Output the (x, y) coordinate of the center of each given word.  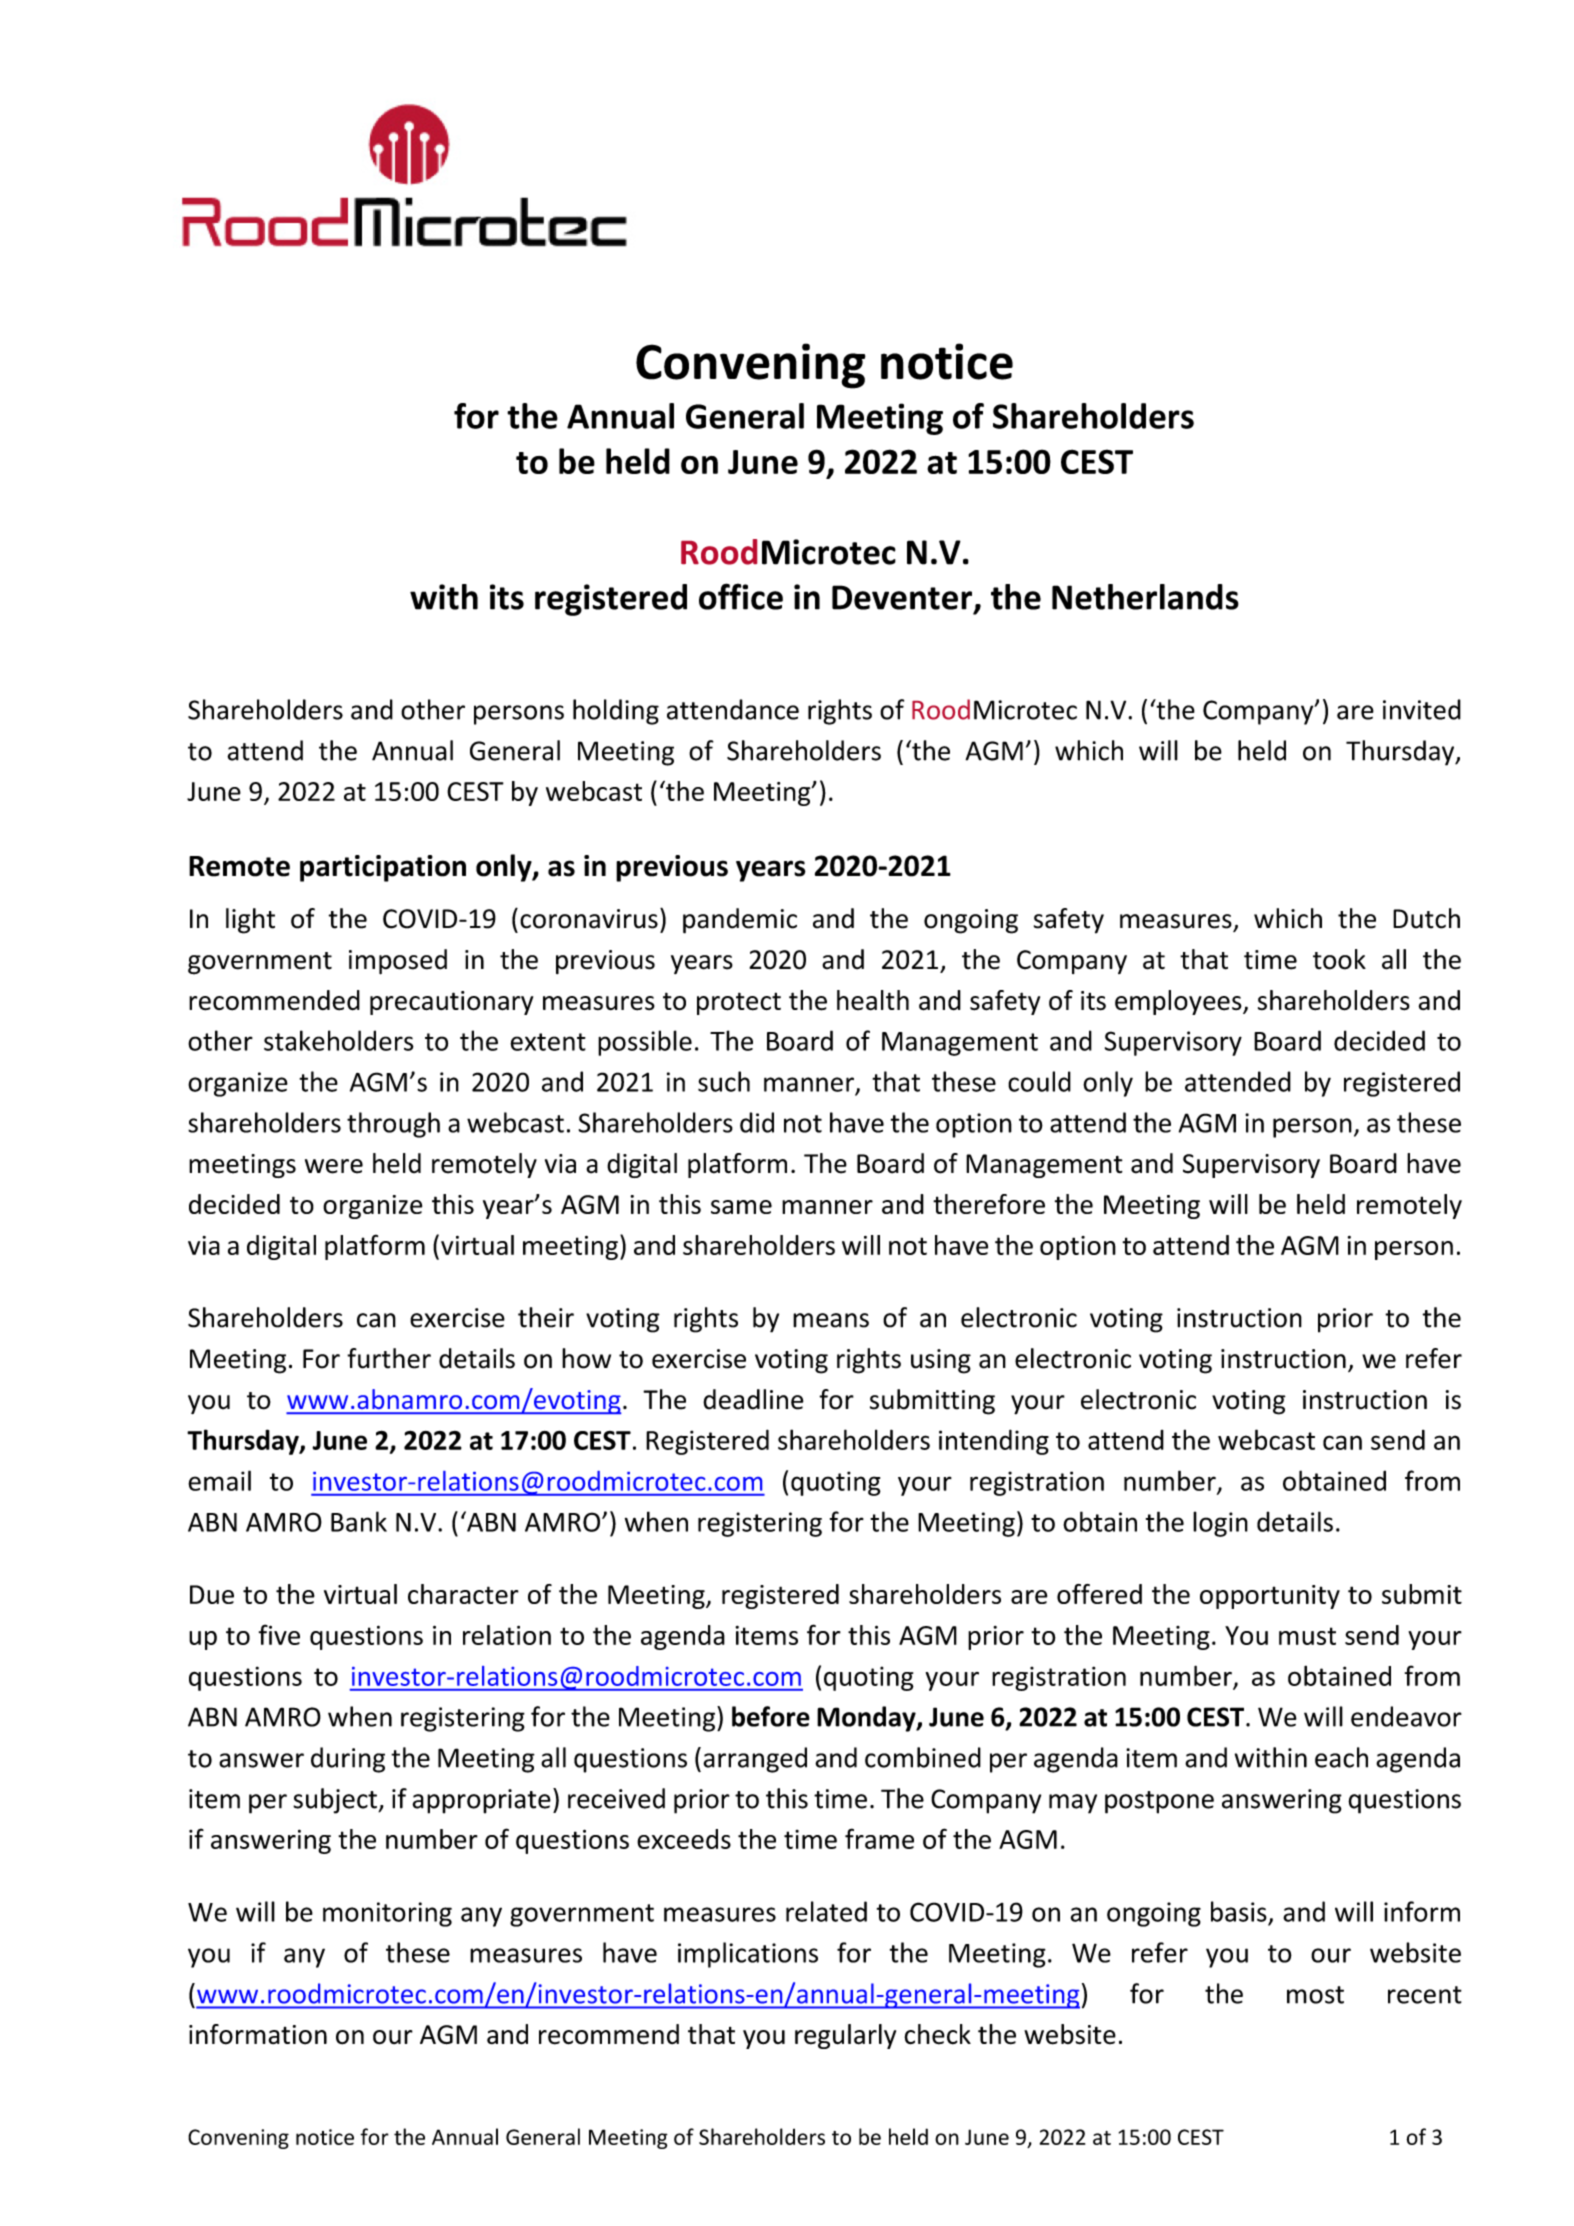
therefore (989, 1204)
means (831, 1320)
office (741, 596)
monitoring (387, 1914)
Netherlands (1145, 597)
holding (616, 712)
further (389, 1358)
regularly (845, 2036)
